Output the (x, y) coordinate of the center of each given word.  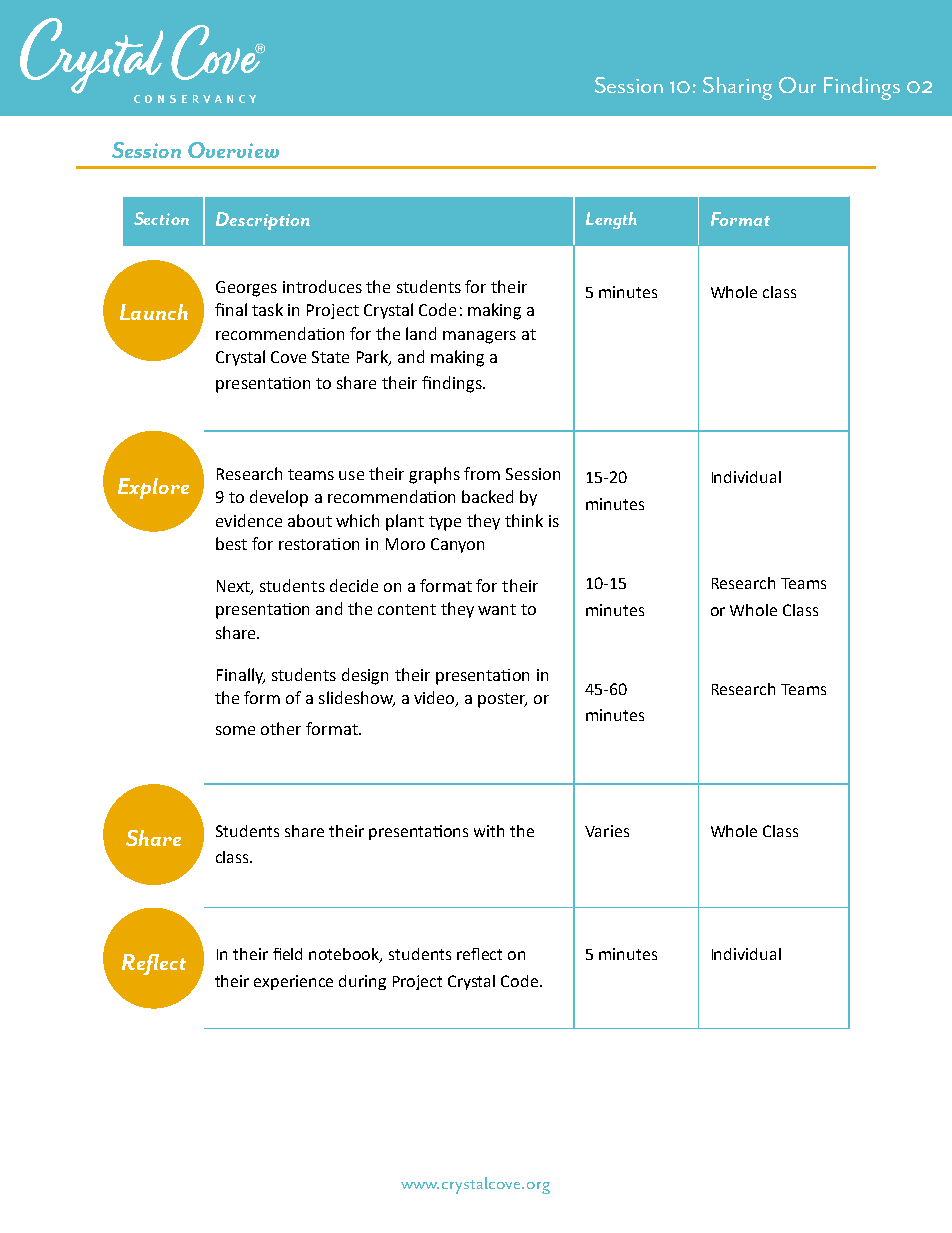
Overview (233, 150)
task (267, 309)
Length (611, 220)
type (445, 523)
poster (502, 700)
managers (479, 337)
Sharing (737, 88)
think (524, 520)
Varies (607, 831)
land (421, 333)
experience (293, 982)
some (235, 730)
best (231, 543)
